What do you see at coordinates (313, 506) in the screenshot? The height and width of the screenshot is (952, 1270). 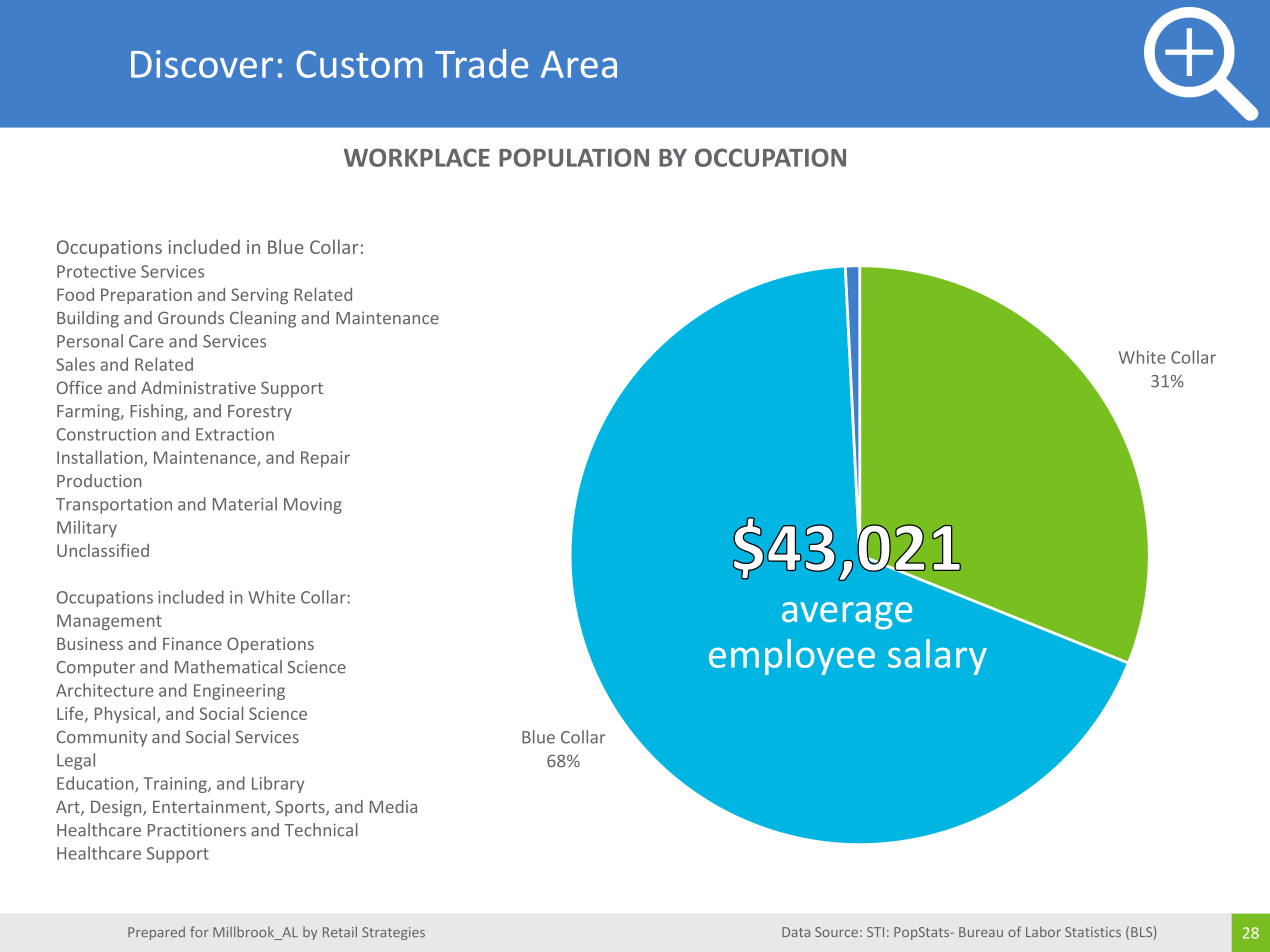 I see `Moving` at bounding box center [313, 506].
